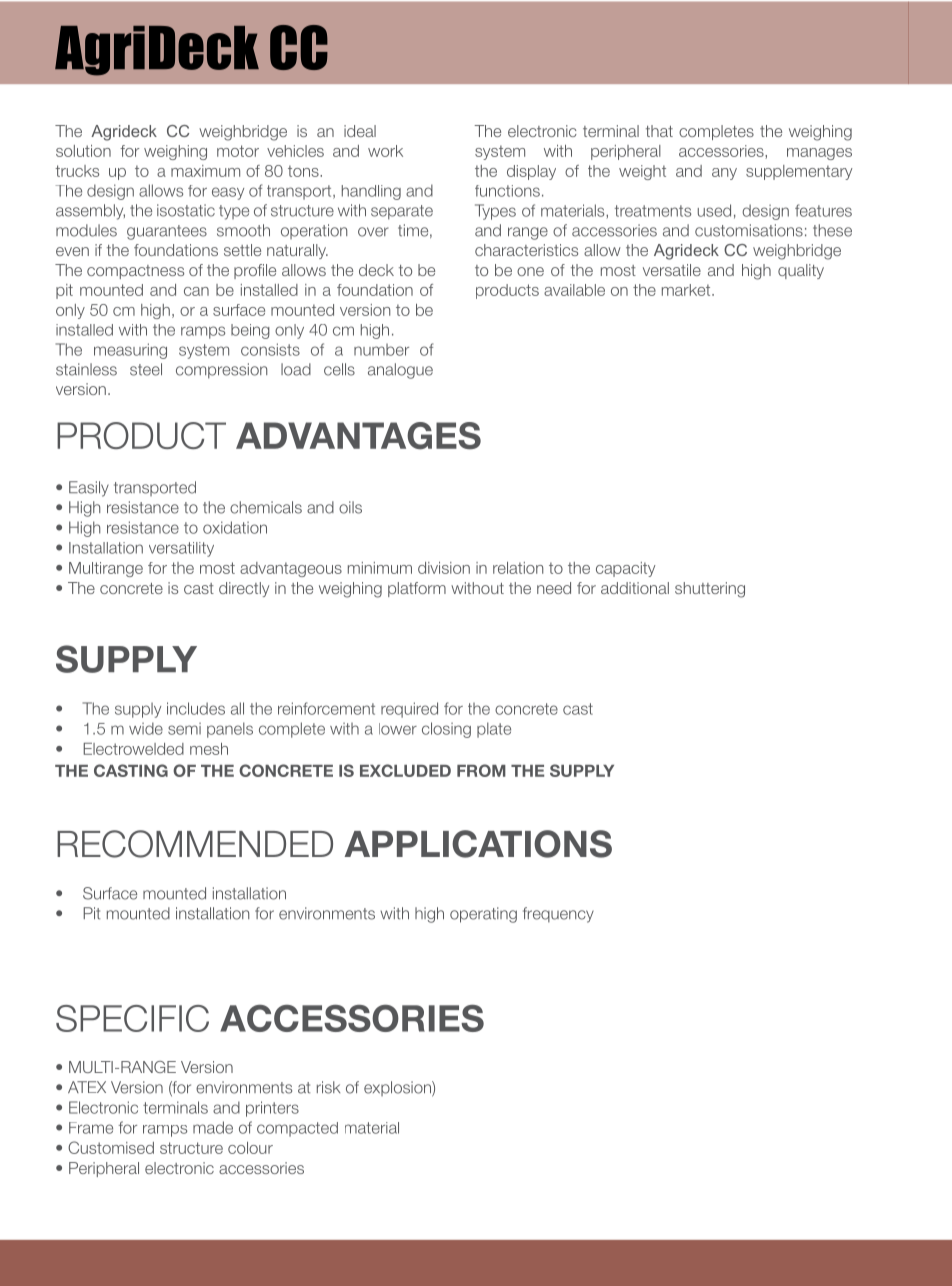 The image size is (952, 1286). Describe the element at coordinates (710, 590) in the screenshot. I see `shuttering` at that location.
